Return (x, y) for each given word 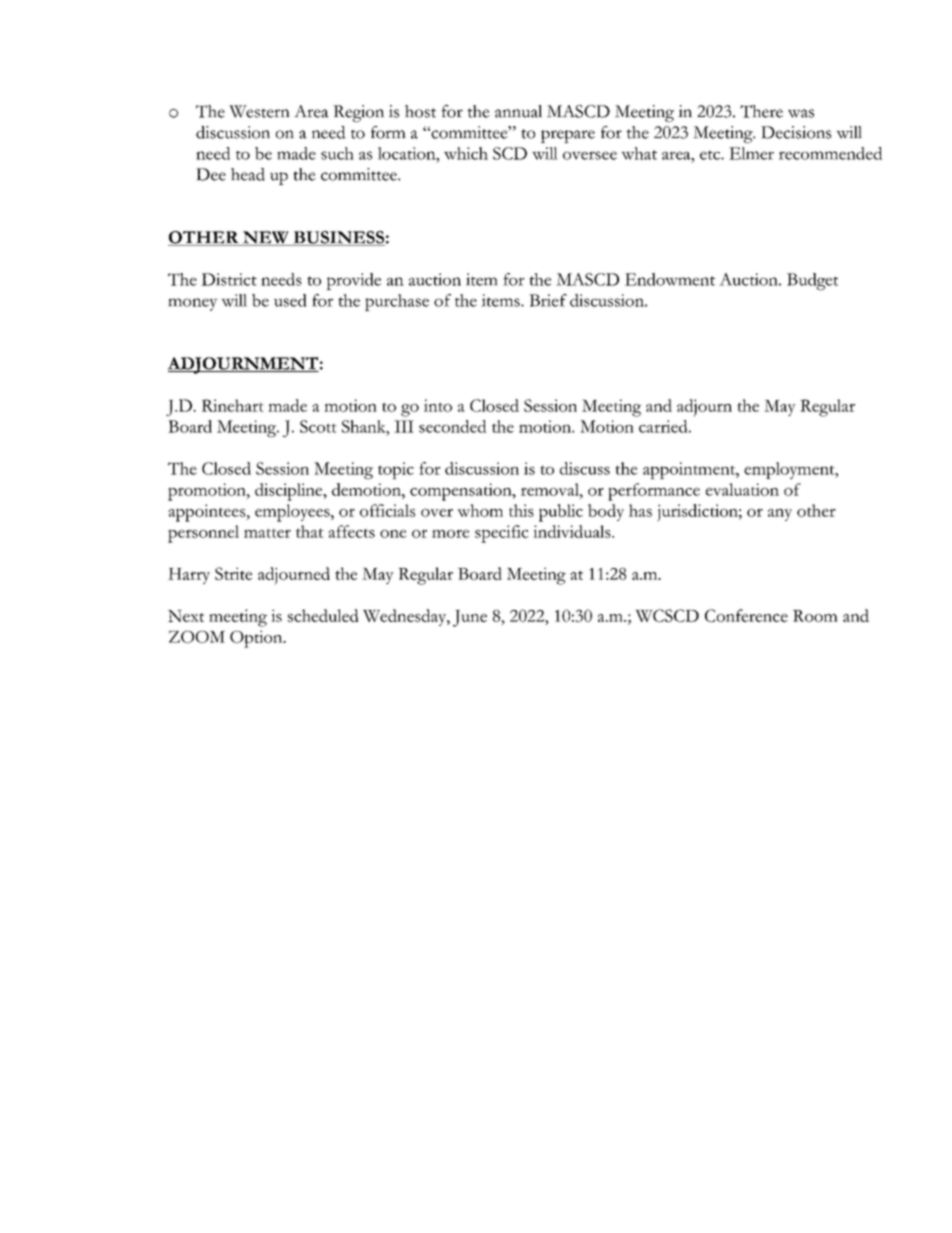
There (761, 111)
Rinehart (233, 405)
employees (293, 513)
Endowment (670, 279)
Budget (812, 281)
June (470, 618)
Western (259, 111)
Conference (746, 615)
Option (257, 639)
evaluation (742, 489)
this (521, 510)
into (438, 405)
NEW (265, 238)
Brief (548, 300)
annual (518, 111)
